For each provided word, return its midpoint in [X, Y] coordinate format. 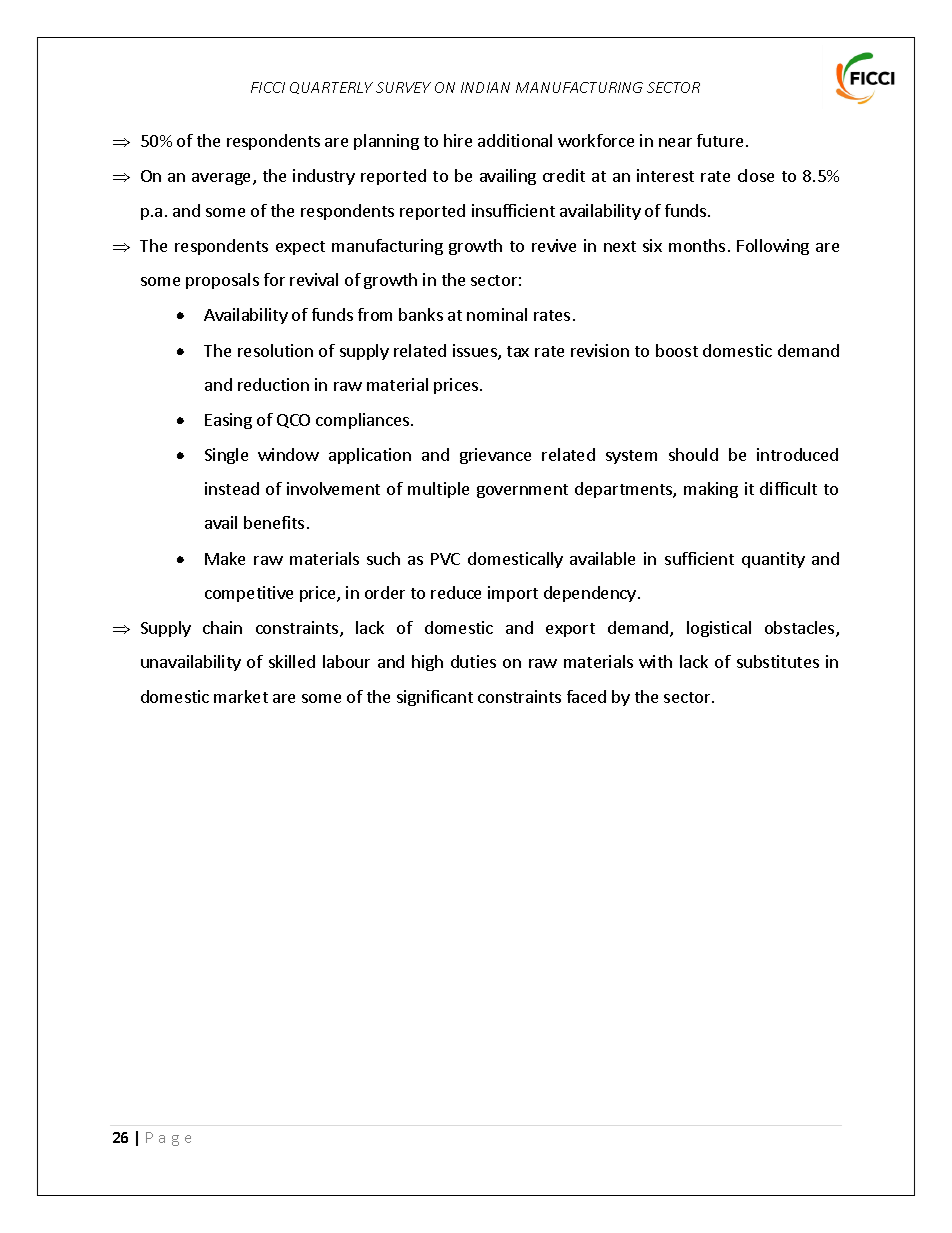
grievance [495, 456]
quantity [773, 560]
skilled [292, 661]
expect [300, 248]
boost [677, 350]
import [513, 594]
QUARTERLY [331, 88]
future [720, 140]
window [288, 454]
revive [554, 245]
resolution [275, 350]
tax [518, 351]
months [697, 245]
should [693, 454]
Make [225, 558]
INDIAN [485, 87]
